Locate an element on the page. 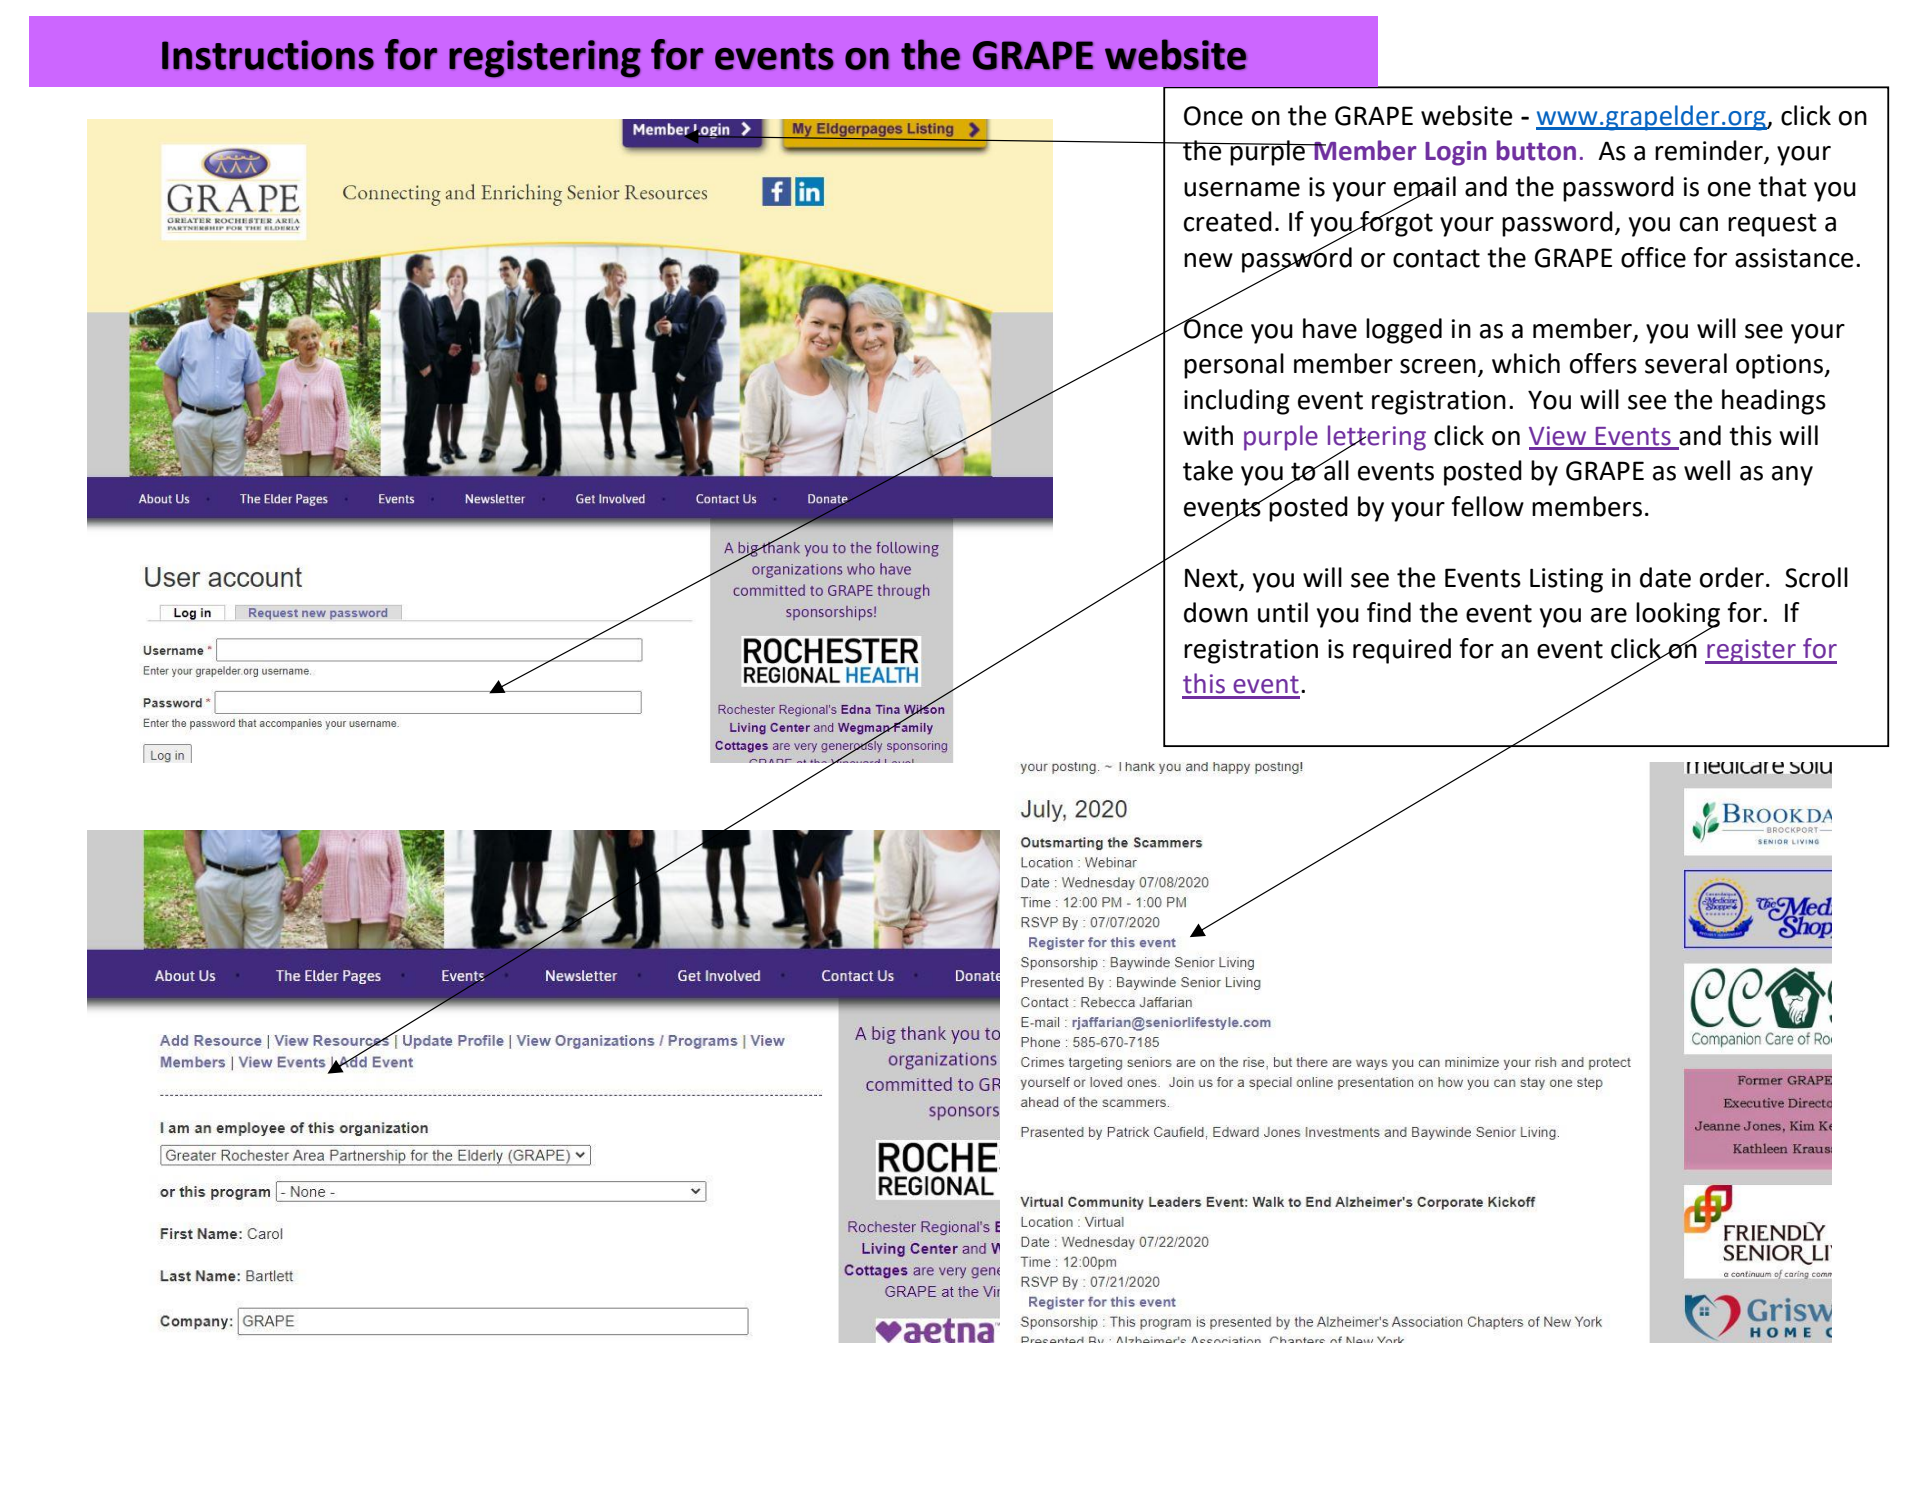 The image size is (1921, 1485). office is located at coordinates (1653, 257).
